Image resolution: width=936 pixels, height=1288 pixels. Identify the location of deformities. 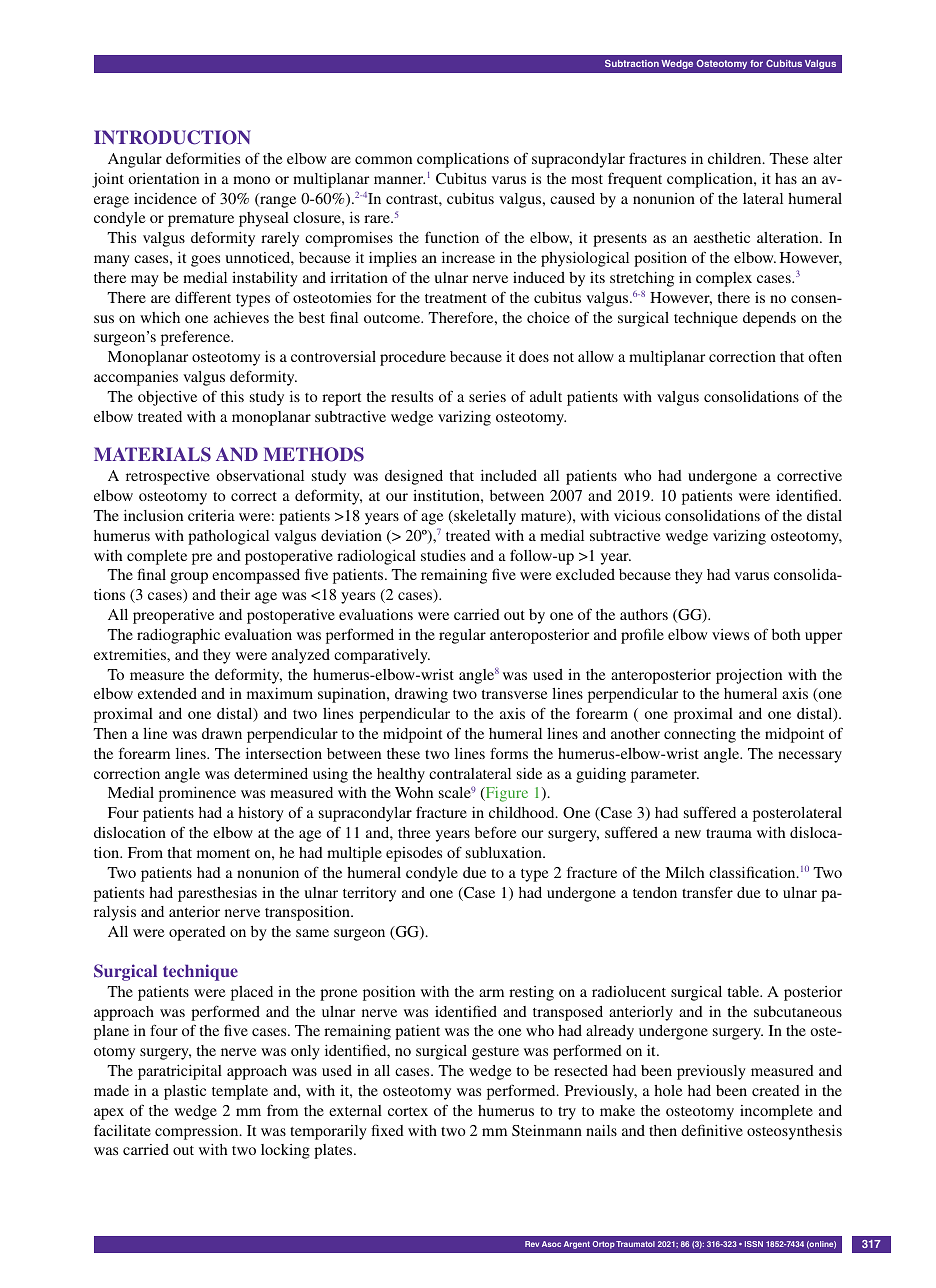
(203, 158).
